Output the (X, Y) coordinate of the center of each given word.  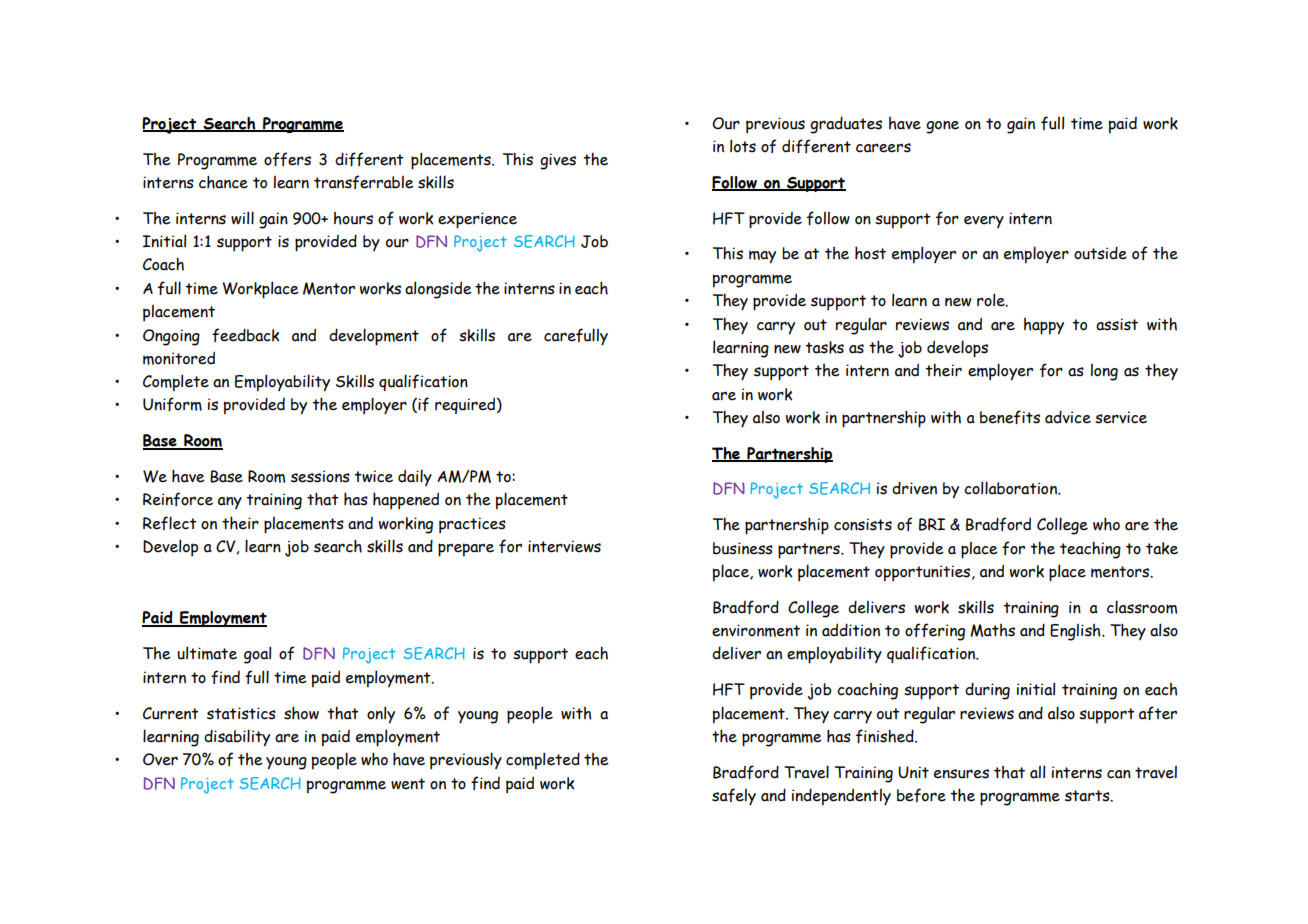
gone (942, 127)
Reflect (170, 523)
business (743, 548)
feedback (245, 335)
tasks (824, 347)
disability (237, 738)
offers (287, 159)
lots (743, 146)
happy (1044, 326)
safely (734, 797)
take (1162, 548)
